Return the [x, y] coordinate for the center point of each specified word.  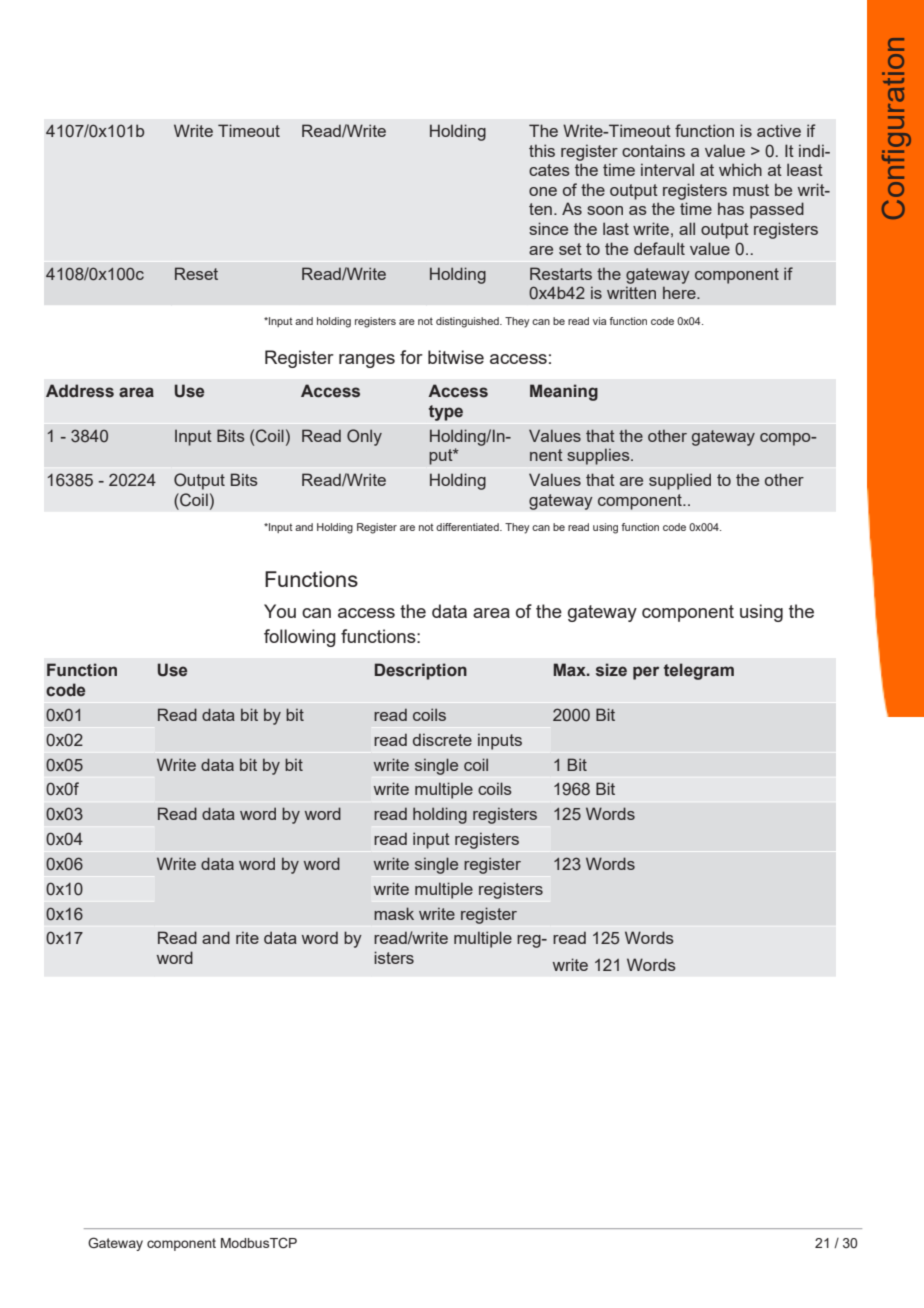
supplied [680, 481]
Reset [196, 273]
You [280, 611]
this [542, 150]
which [740, 169]
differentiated [468, 527]
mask [394, 913]
